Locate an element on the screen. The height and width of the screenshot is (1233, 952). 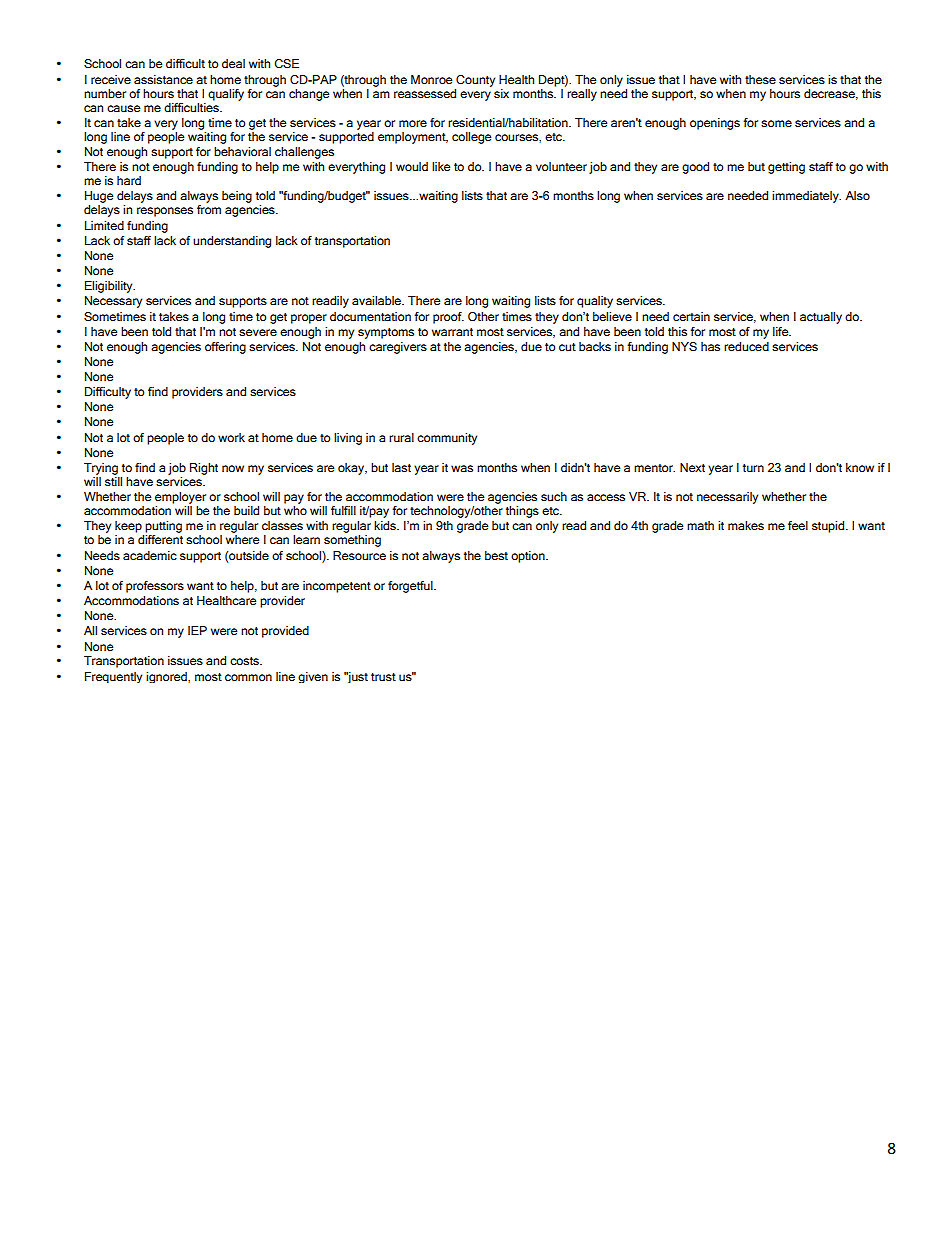
putting is located at coordinates (163, 527).
